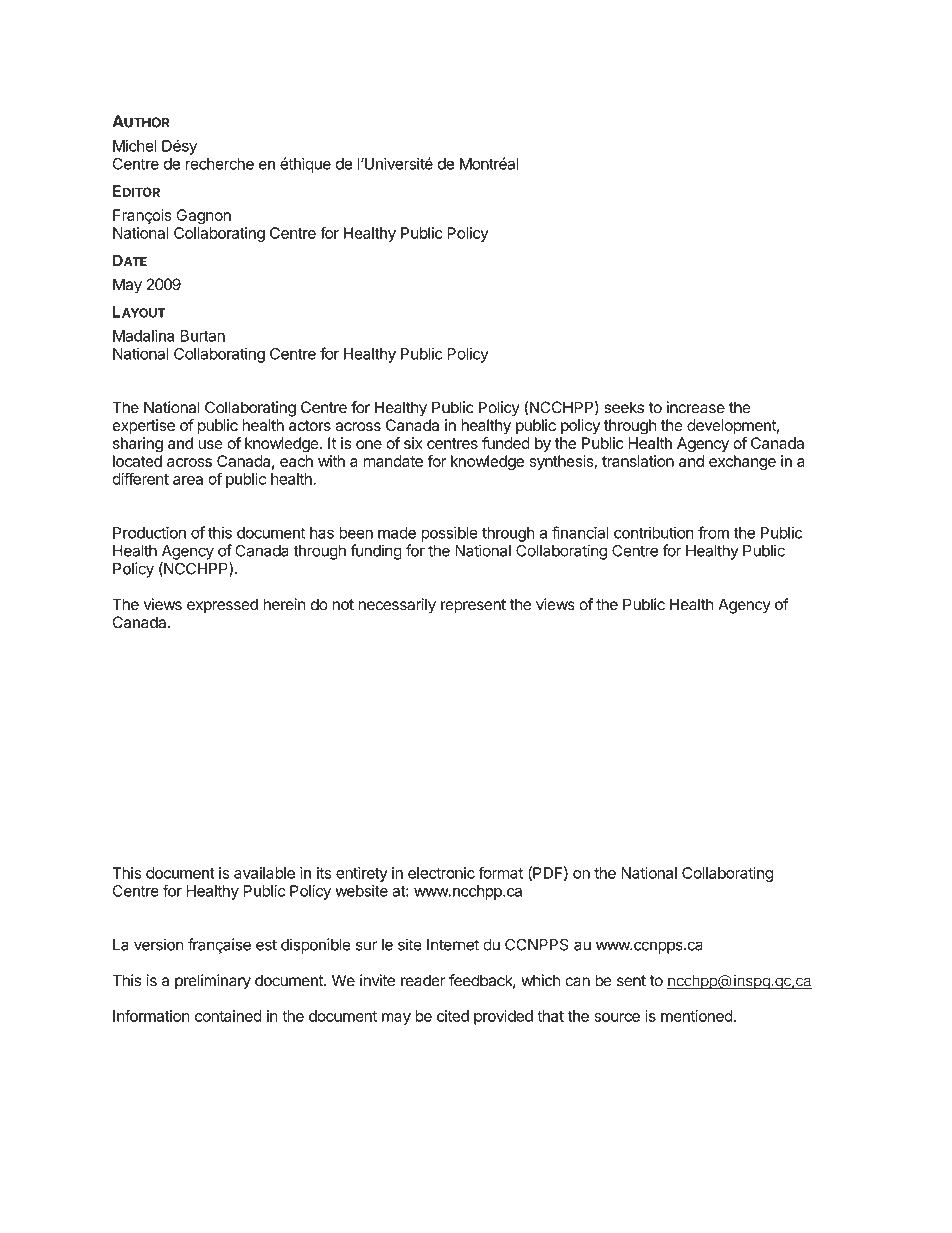  I want to click on six, so click(413, 443).
